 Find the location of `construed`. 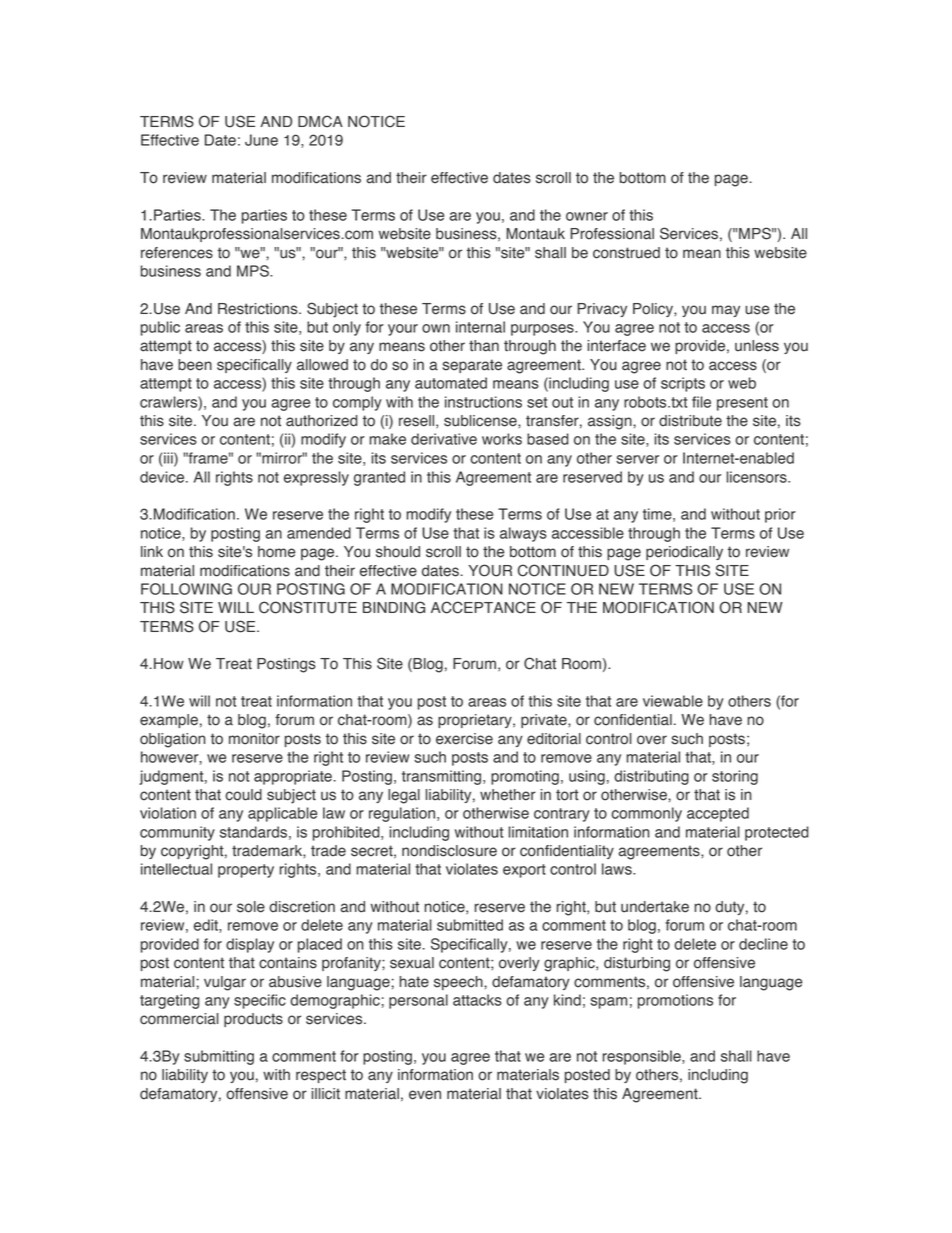

construed is located at coordinates (626, 253).
